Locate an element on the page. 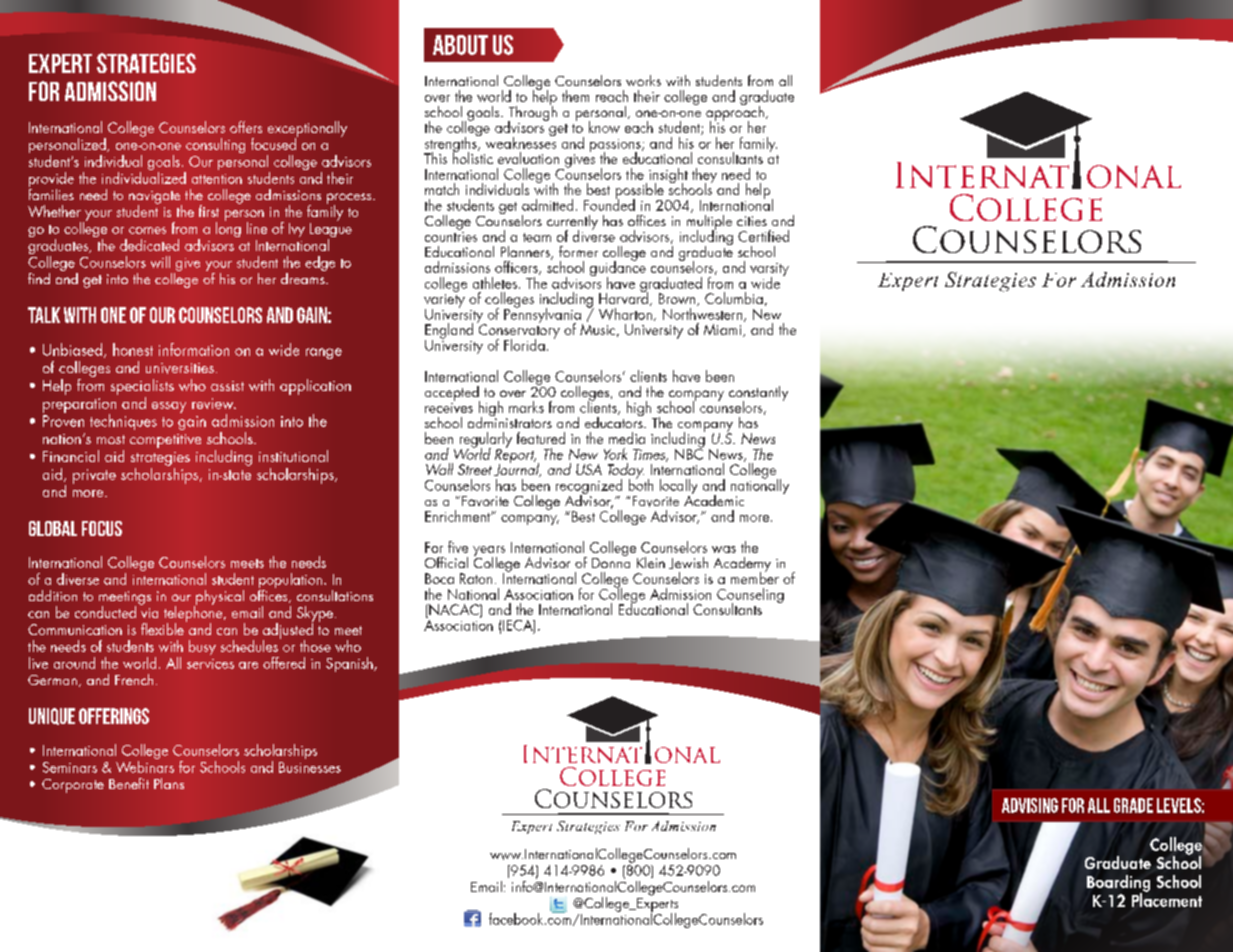  telephone is located at coordinates (194, 614).
